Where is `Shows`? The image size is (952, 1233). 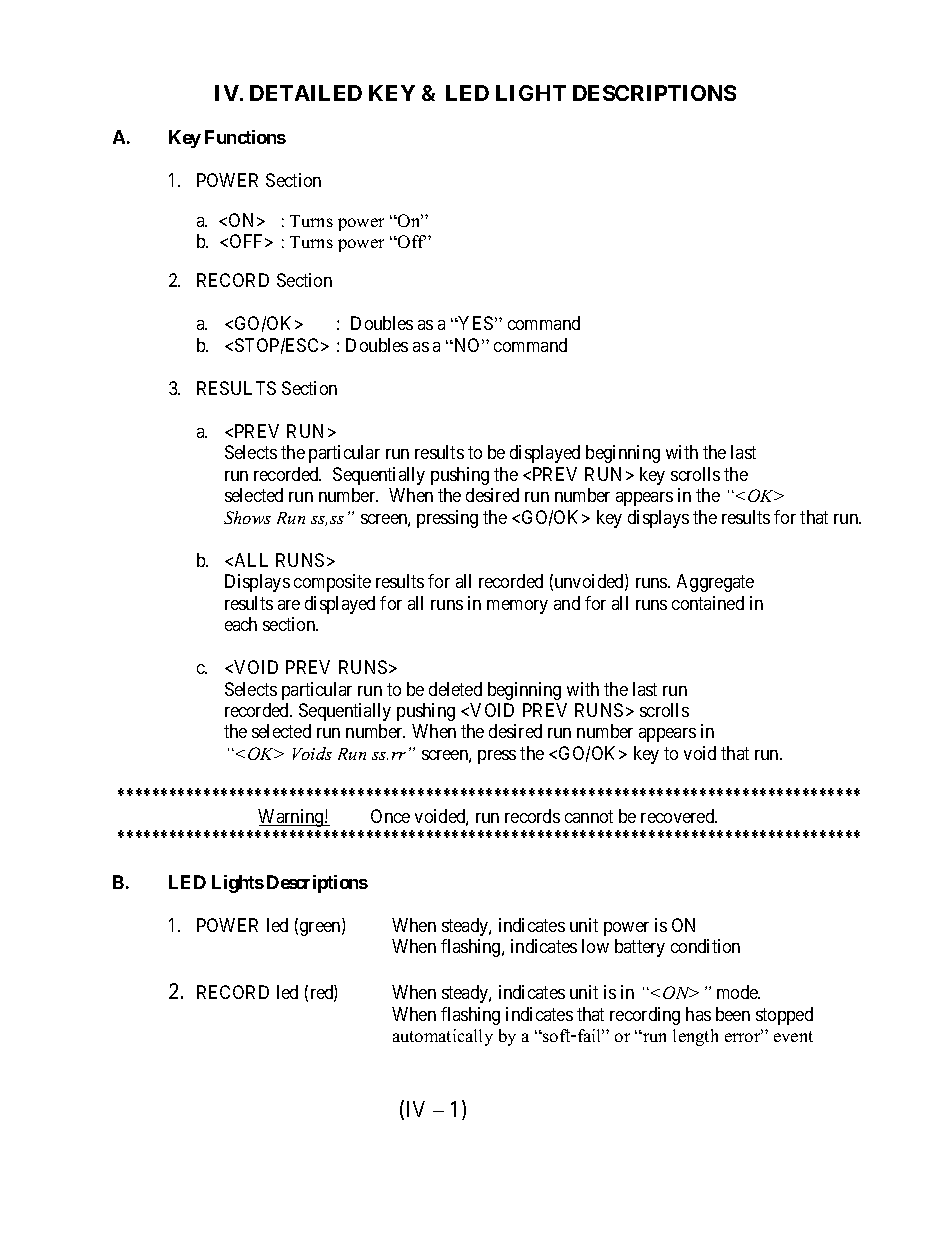 Shows is located at coordinates (247, 517).
